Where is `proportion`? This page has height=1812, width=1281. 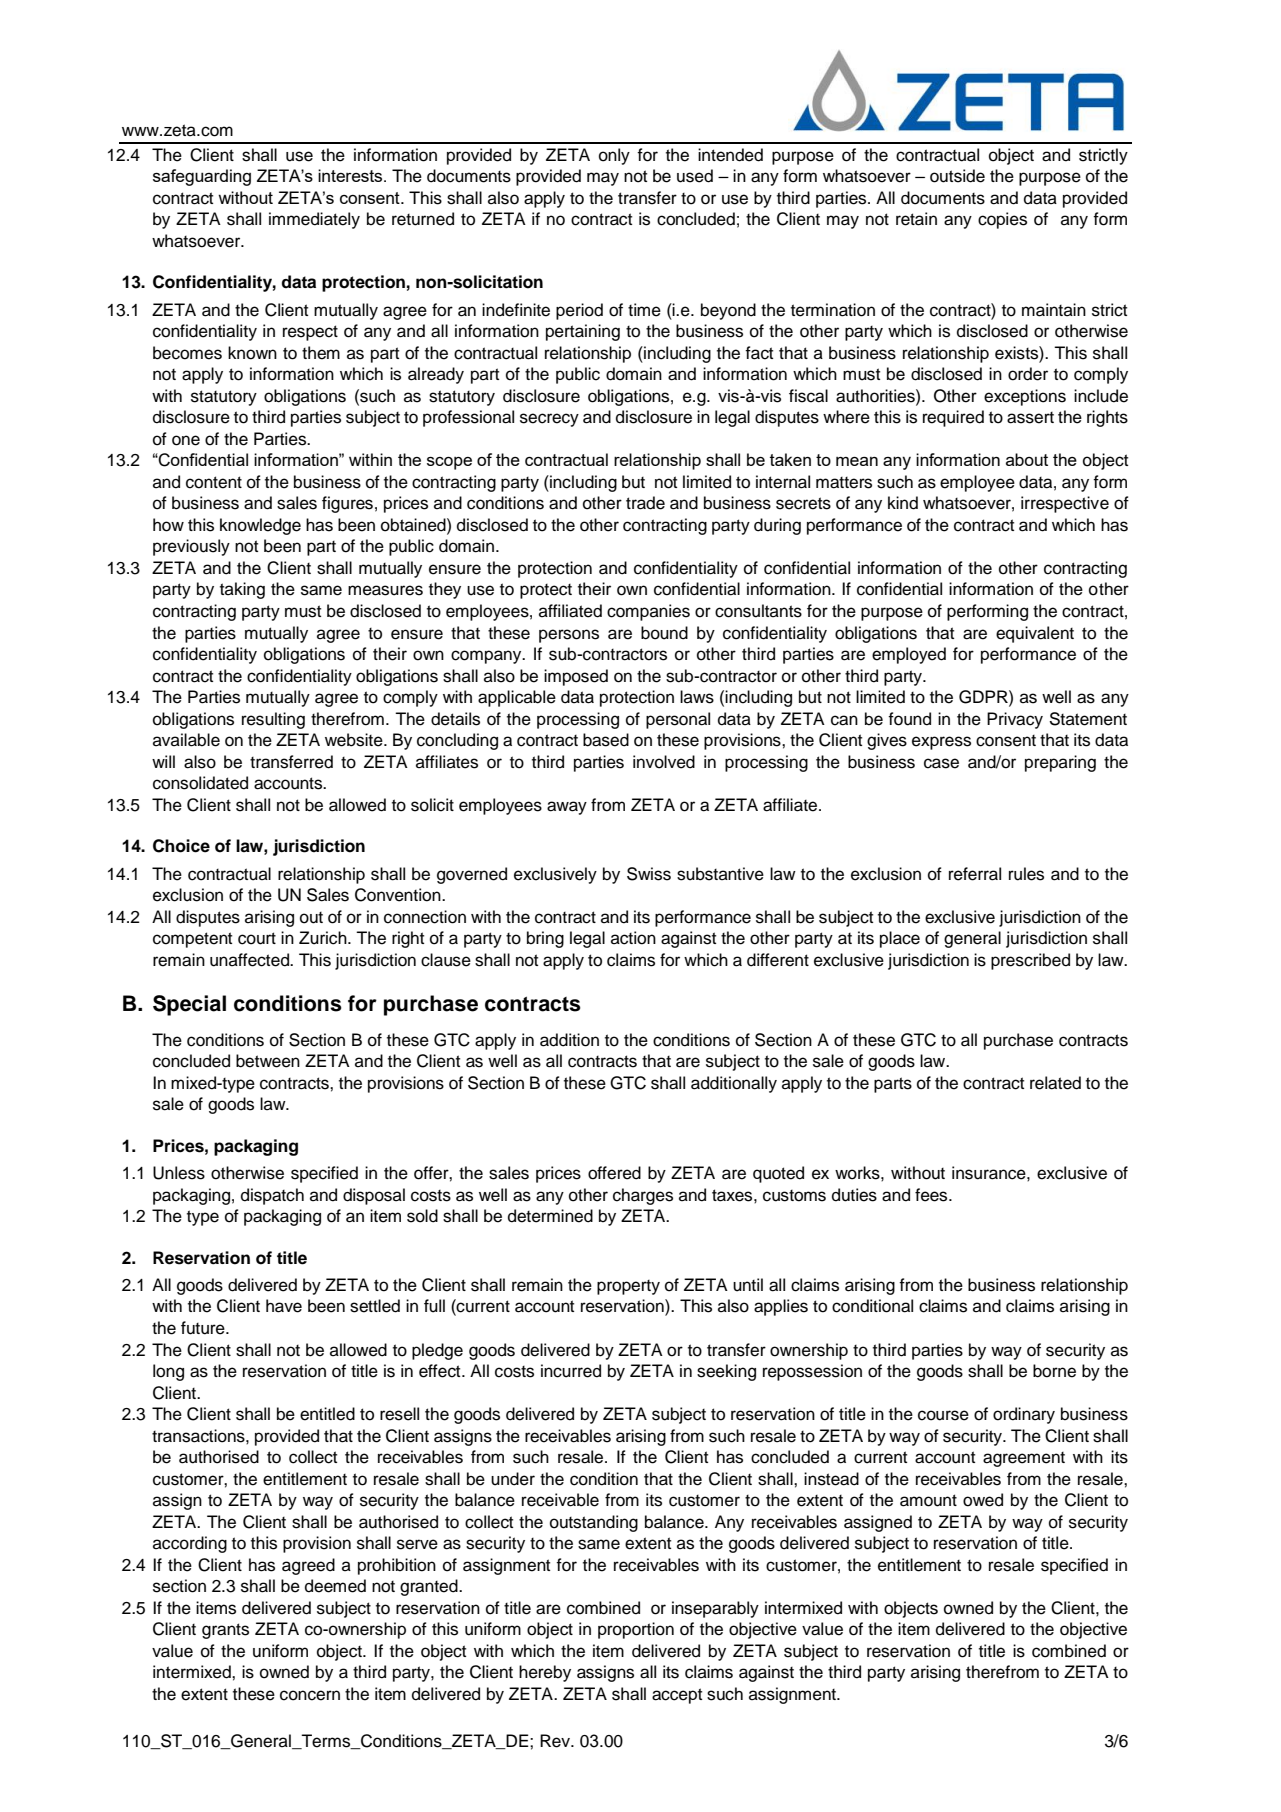 proportion is located at coordinates (636, 1630).
